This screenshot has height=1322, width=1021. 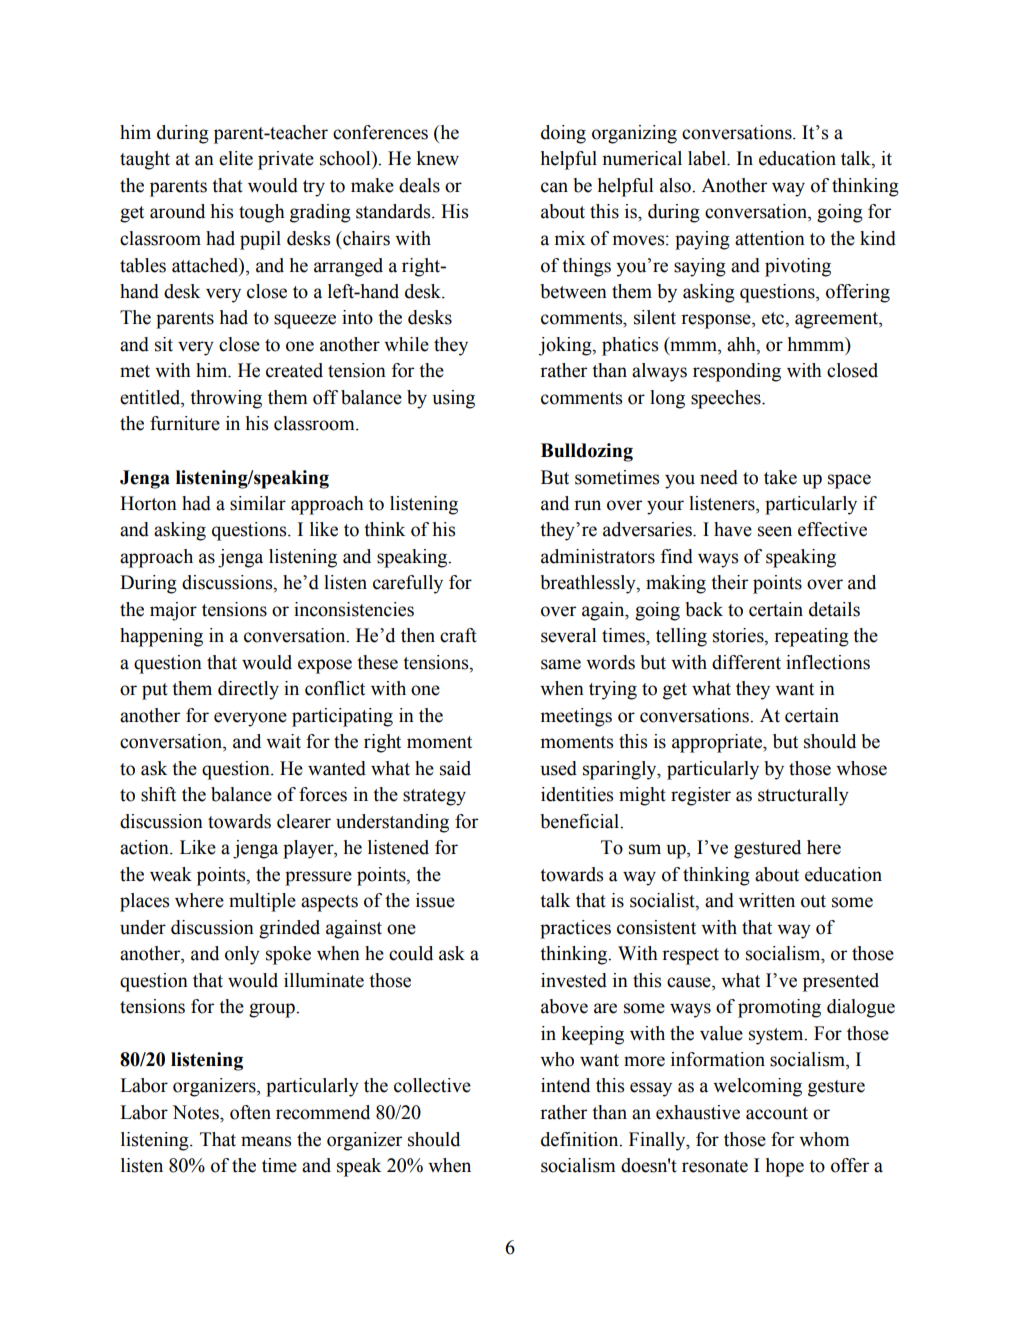 I want to click on similar, so click(x=258, y=503).
